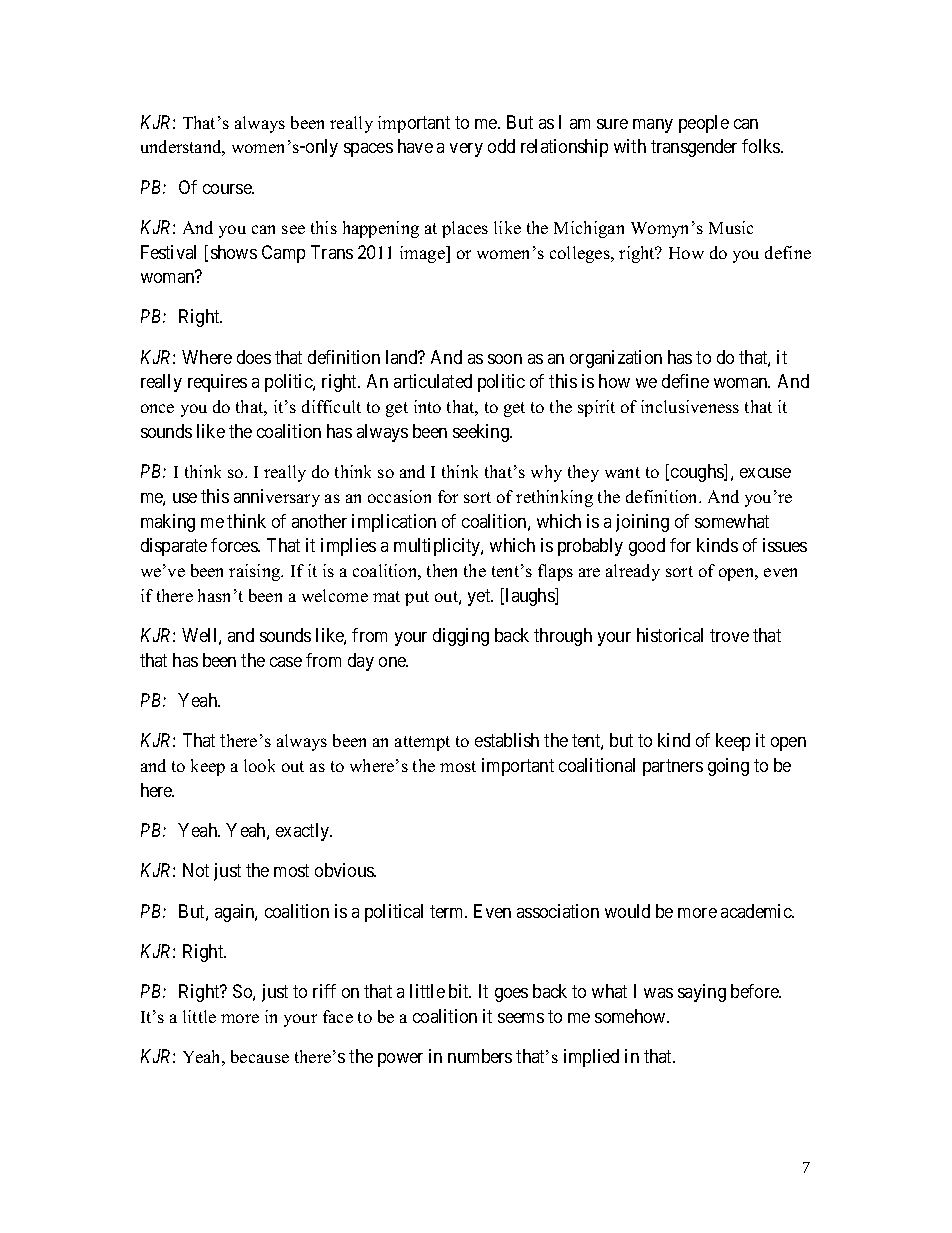 This image has width=952, height=1233. I want to click on people, so click(704, 124).
